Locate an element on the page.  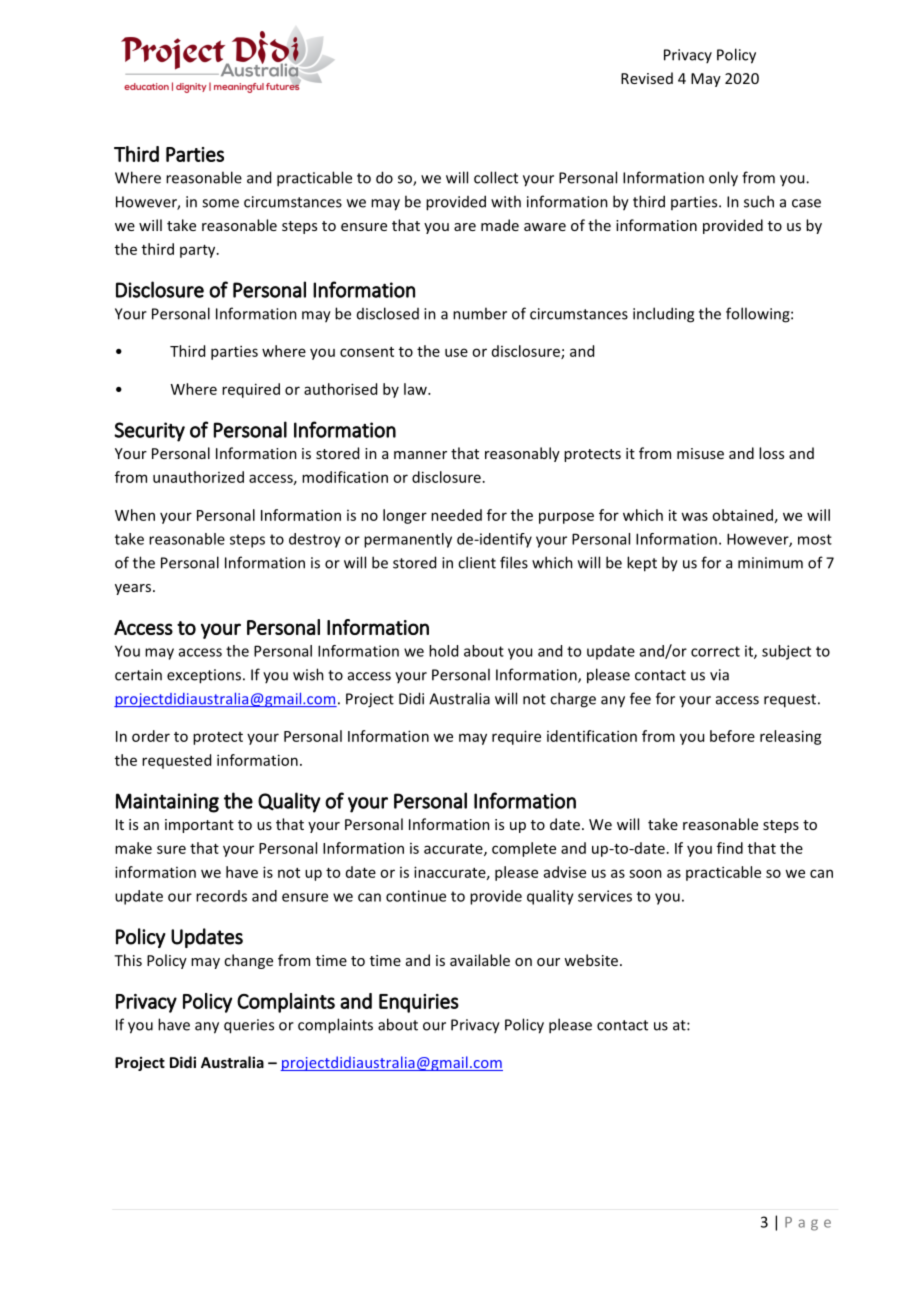
Enquiries is located at coordinates (419, 1003).
